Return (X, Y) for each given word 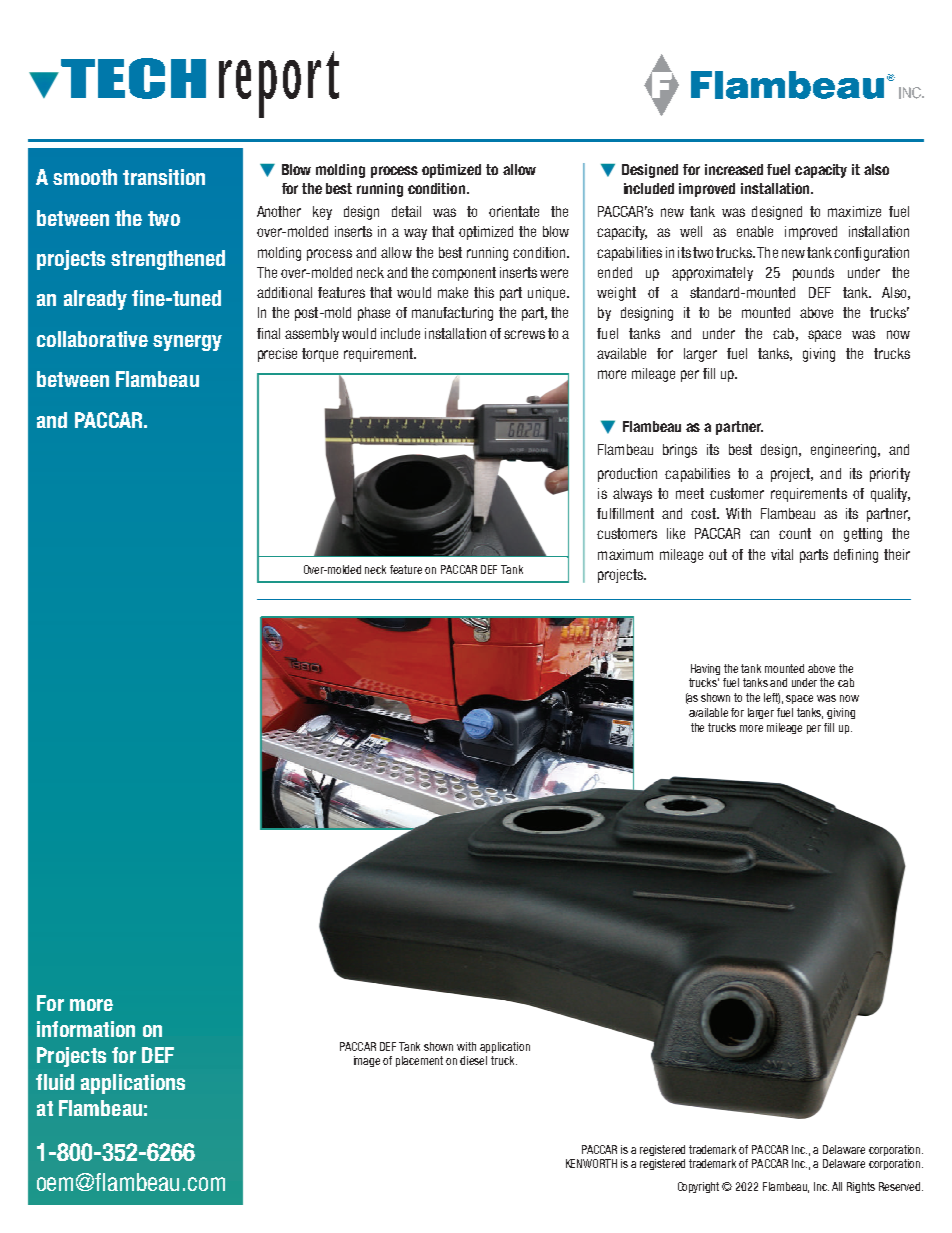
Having (705, 669)
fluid (55, 1082)
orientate (514, 211)
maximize (854, 211)
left (772, 698)
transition (164, 177)
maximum (625, 554)
